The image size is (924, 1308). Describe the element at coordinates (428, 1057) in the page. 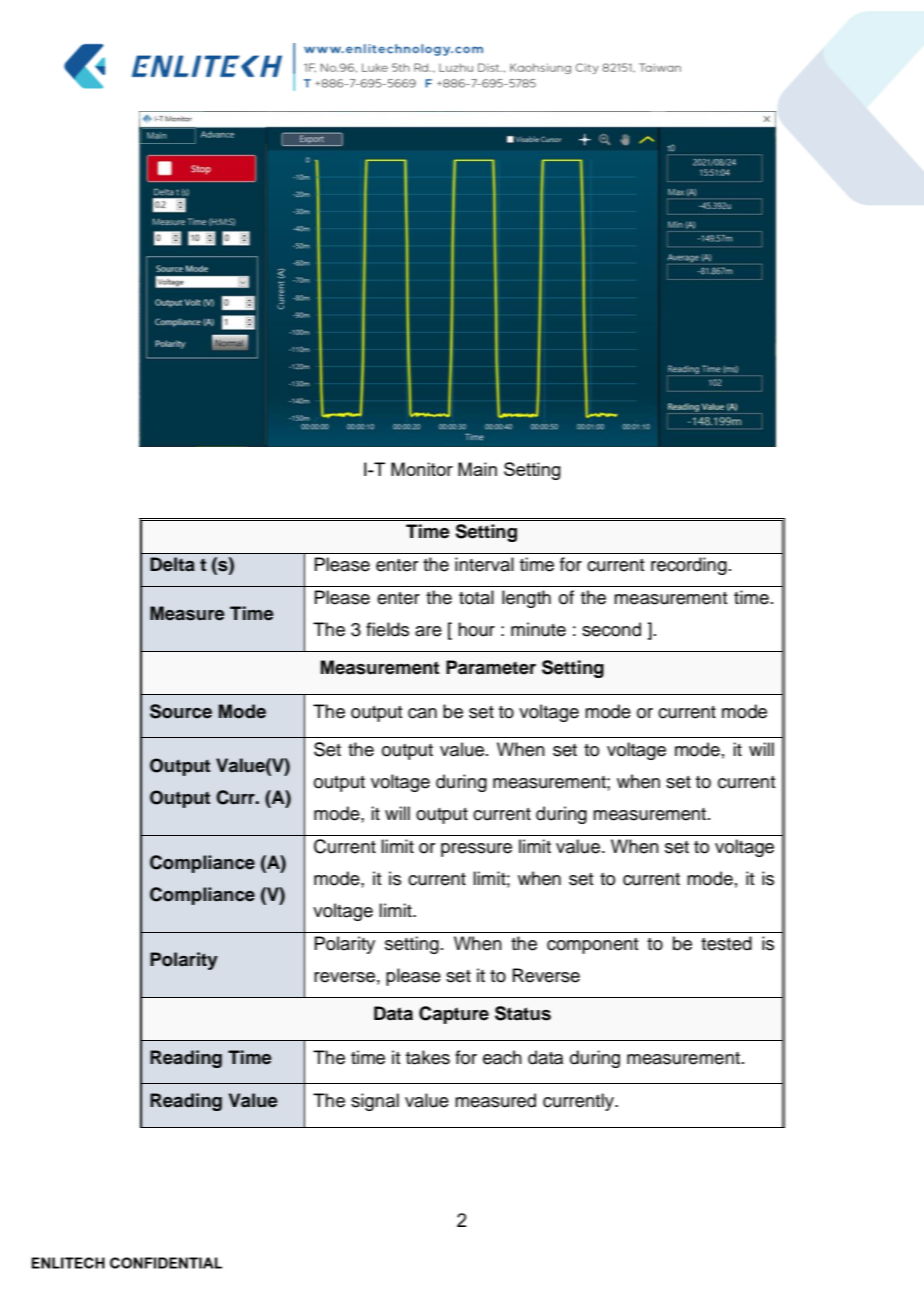

I see `takes` at that location.
